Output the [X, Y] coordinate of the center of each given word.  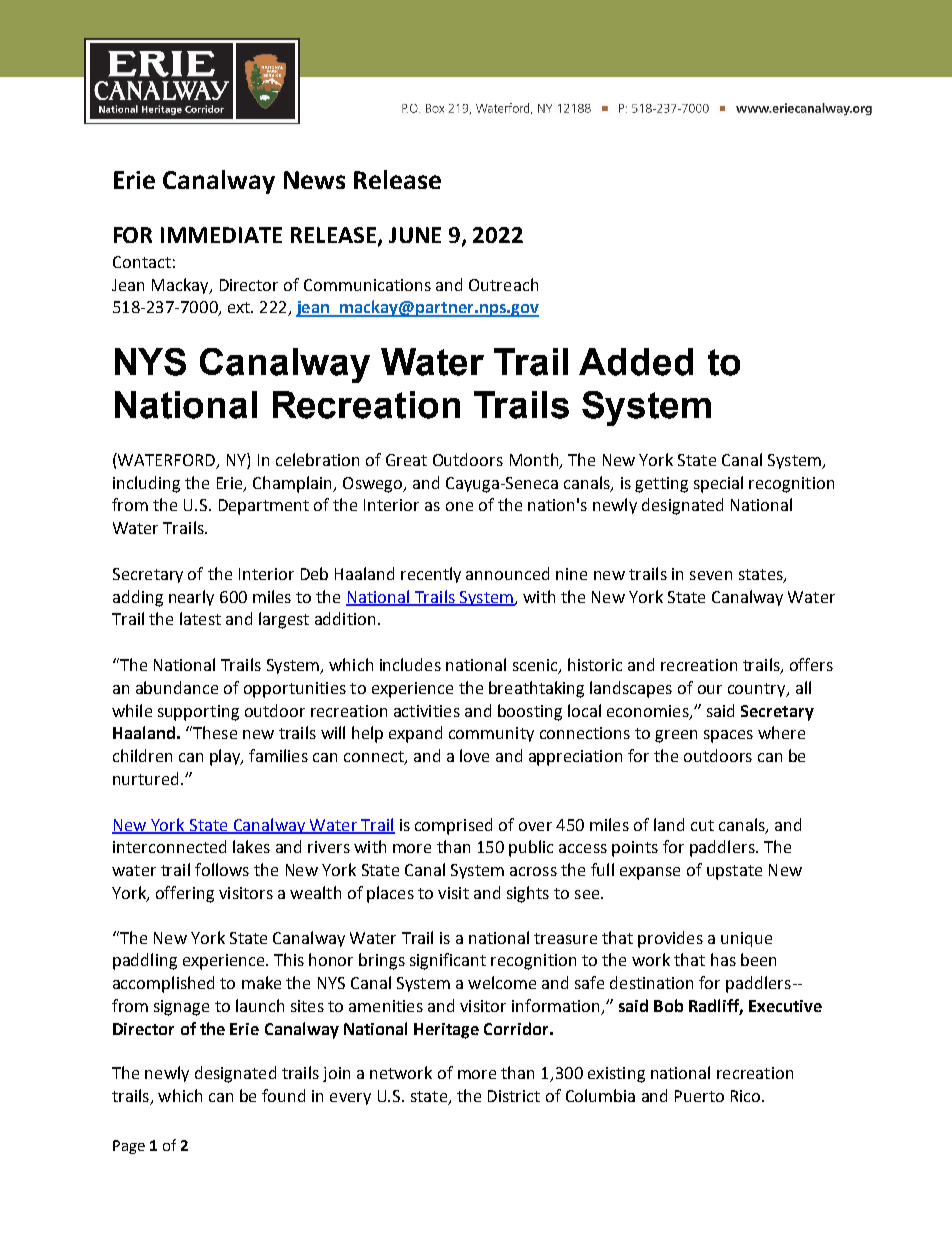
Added [636, 362]
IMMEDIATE [221, 235]
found [283, 1095]
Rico [747, 1096]
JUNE [415, 235]
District [514, 1096]
